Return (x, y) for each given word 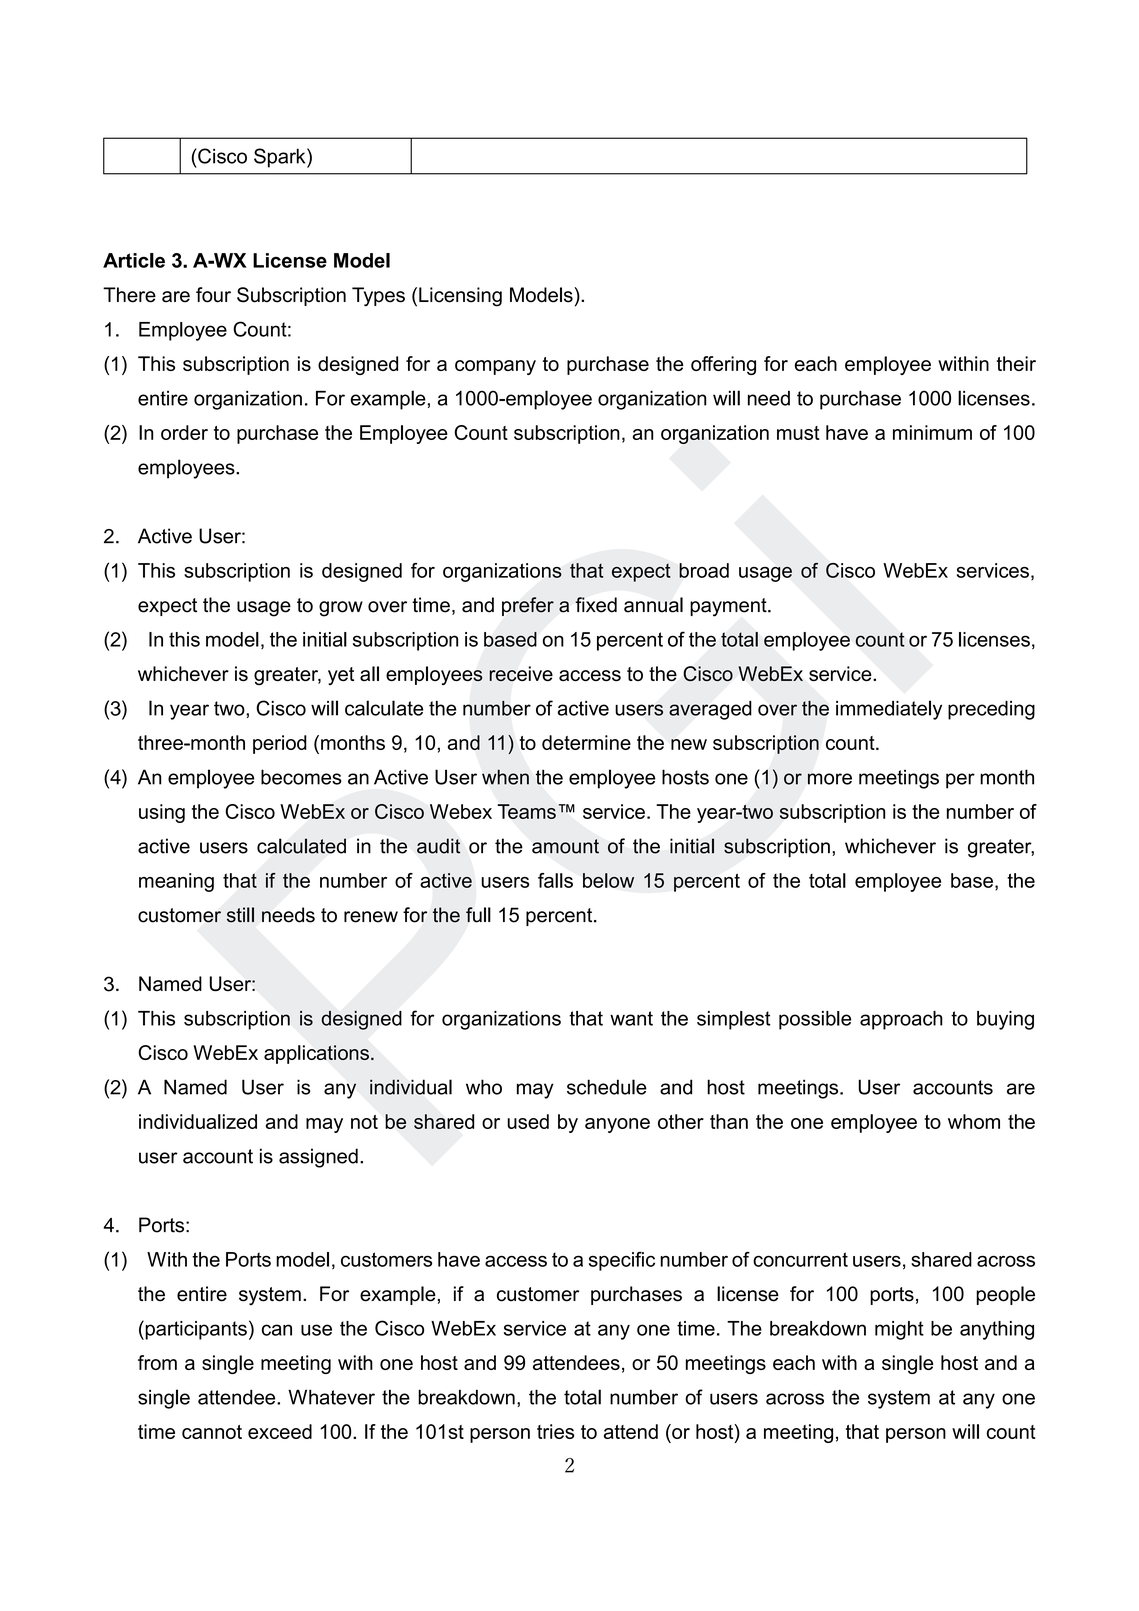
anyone (617, 1125)
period (280, 744)
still (240, 915)
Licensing (460, 297)
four (213, 295)
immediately (889, 710)
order (184, 432)
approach (901, 1020)
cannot (212, 1432)
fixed (596, 605)
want (631, 1018)
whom (974, 1121)
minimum (932, 432)
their (1016, 363)
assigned (318, 1158)
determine (586, 742)
